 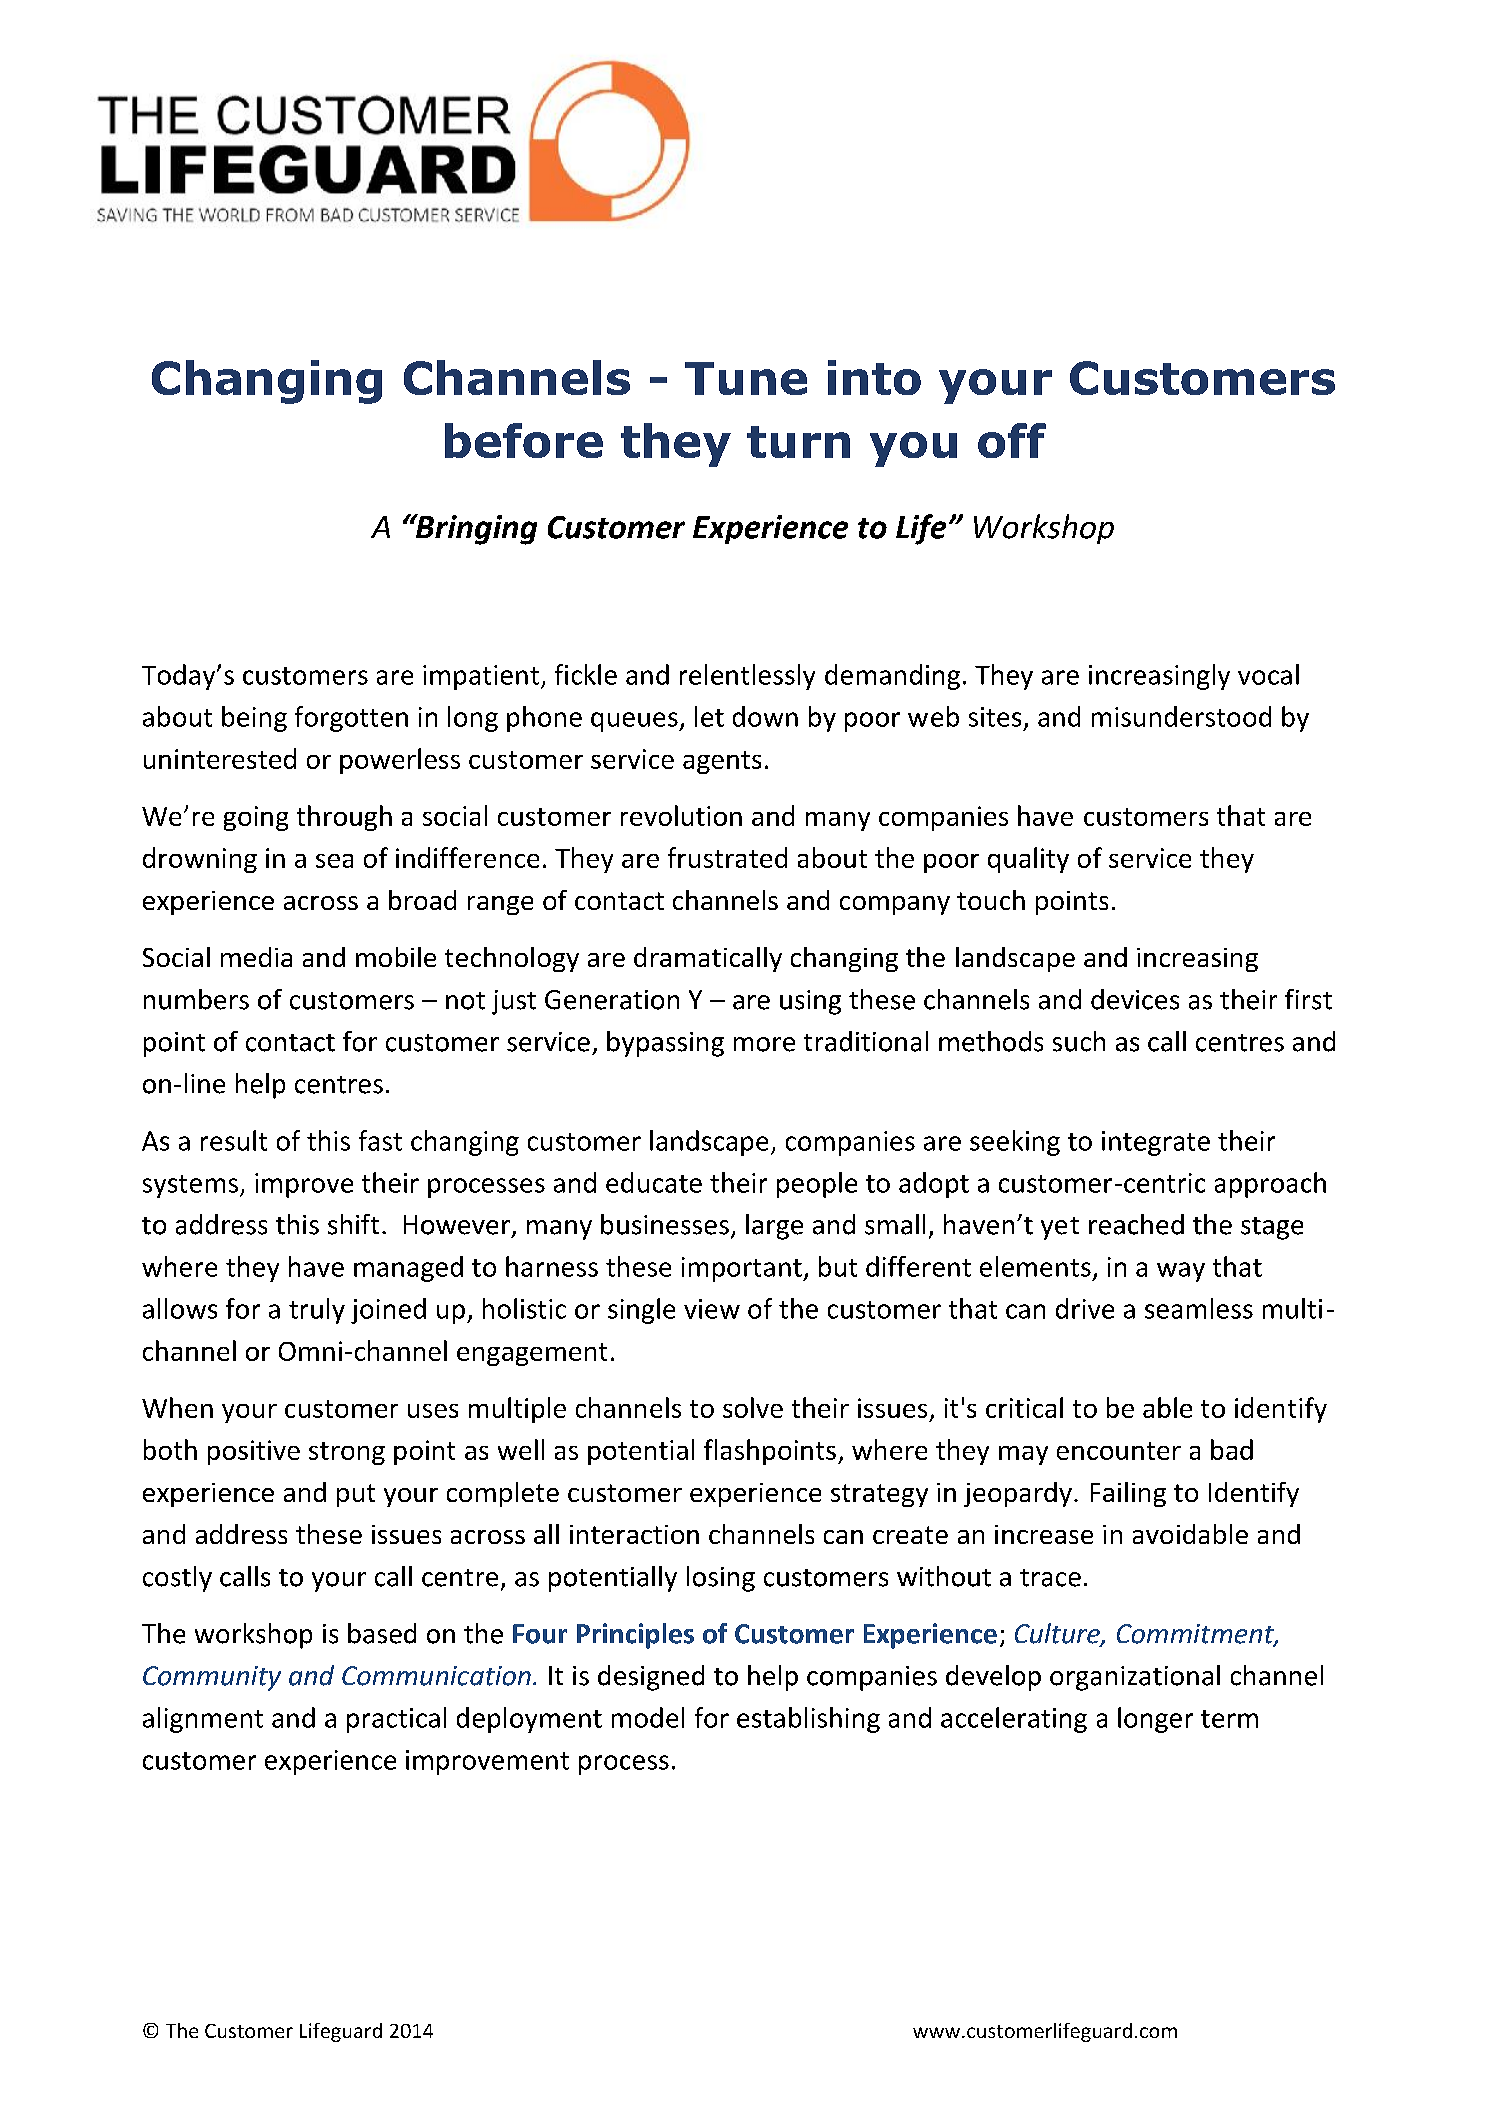 I want to click on Community, so click(x=212, y=1678).
